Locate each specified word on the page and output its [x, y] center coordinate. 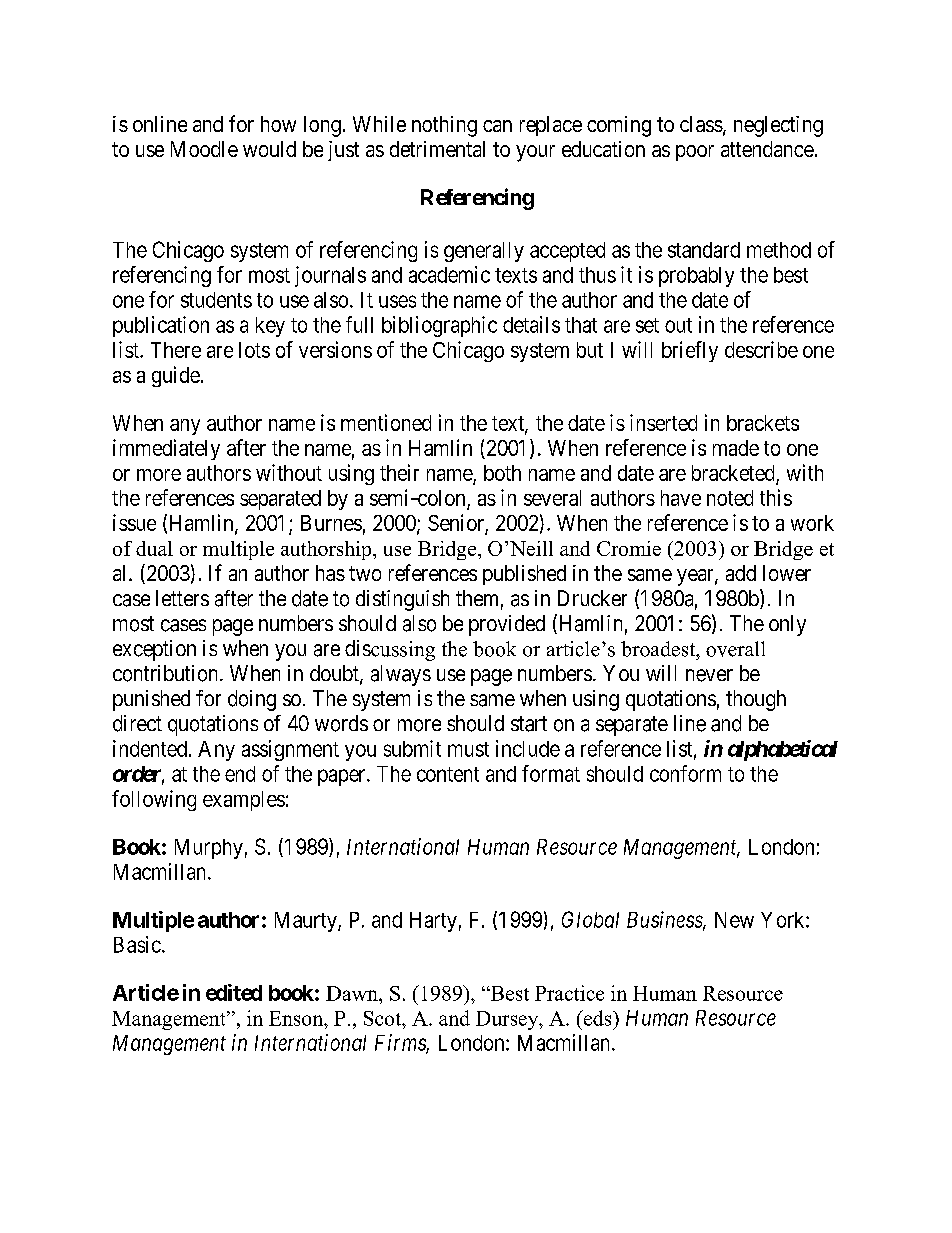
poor [695, 153]
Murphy [209, 849]
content [448, 774]
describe [761, 349]
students [216, 300]
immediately [166, 449]
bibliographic [439, 326]
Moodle [204, 149]
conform [685, 773]
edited [234, 992]
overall [735, 649]
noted [730, 498]
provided [507, 625]
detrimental [437, 149]
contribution [167, 673]
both [502, 473]
